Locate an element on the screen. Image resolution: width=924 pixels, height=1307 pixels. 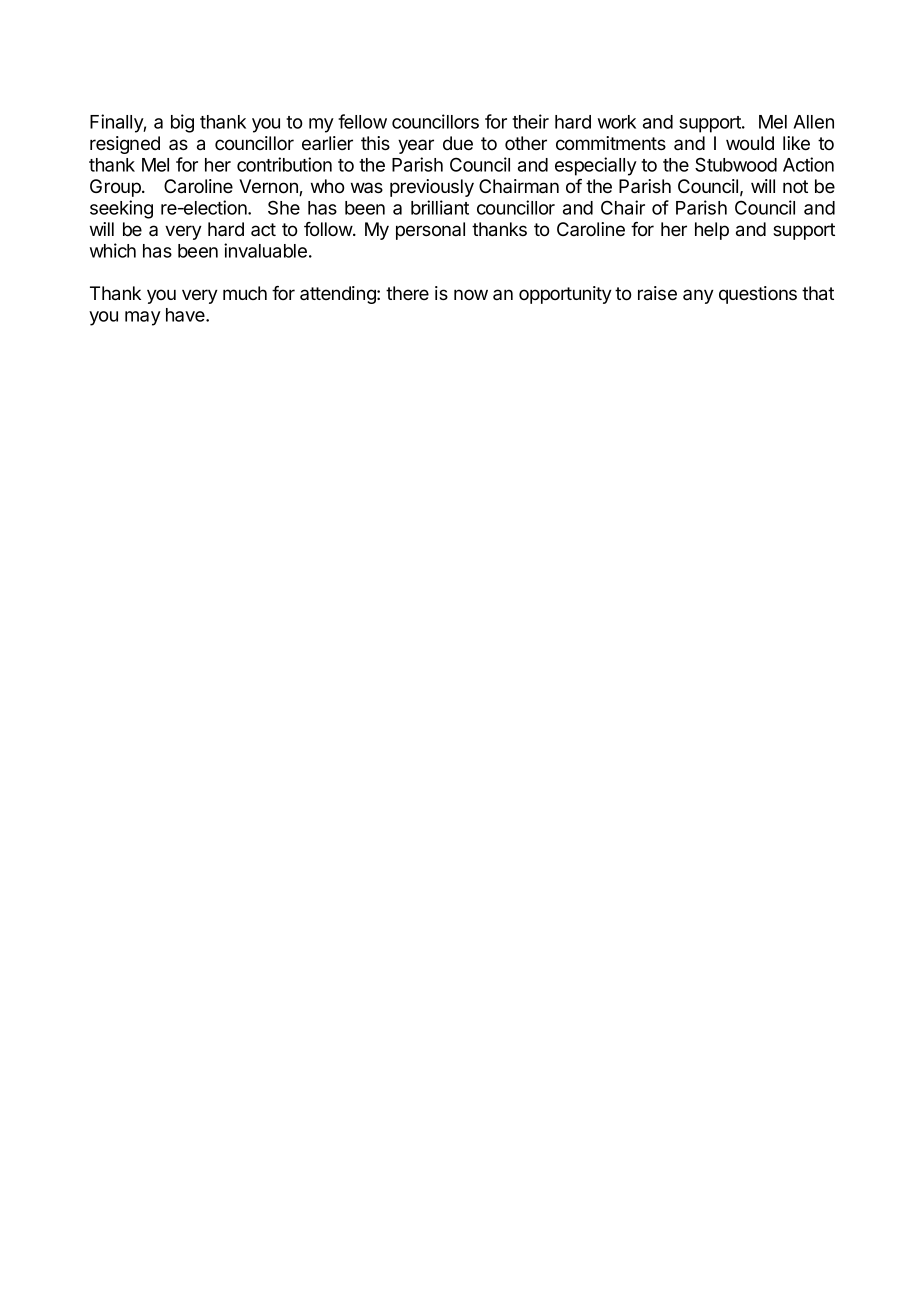
now is located at coordinates (471, 294).
